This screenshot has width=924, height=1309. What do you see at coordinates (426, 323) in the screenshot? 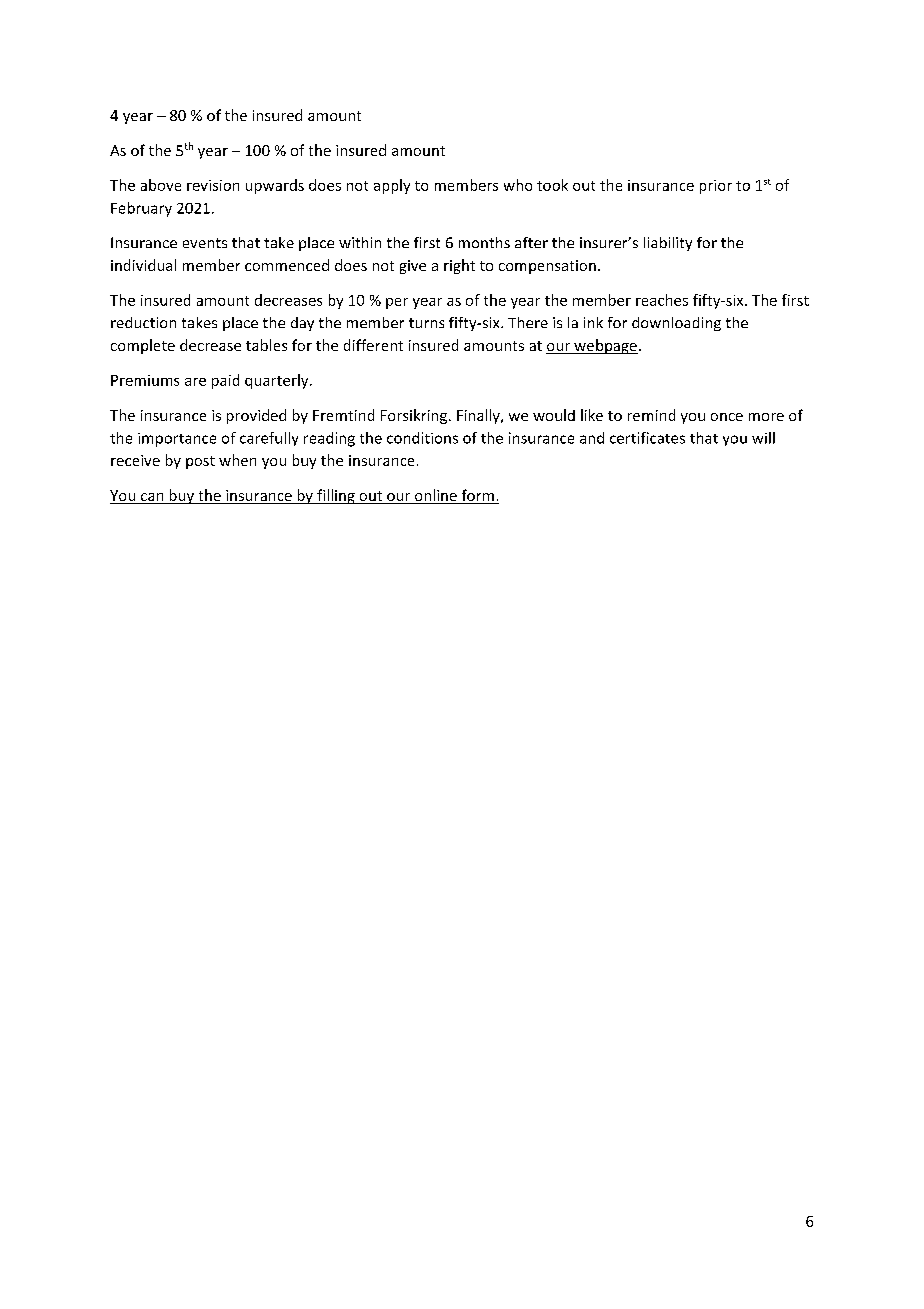
I see `turns` at bounding box center [426, 323].
